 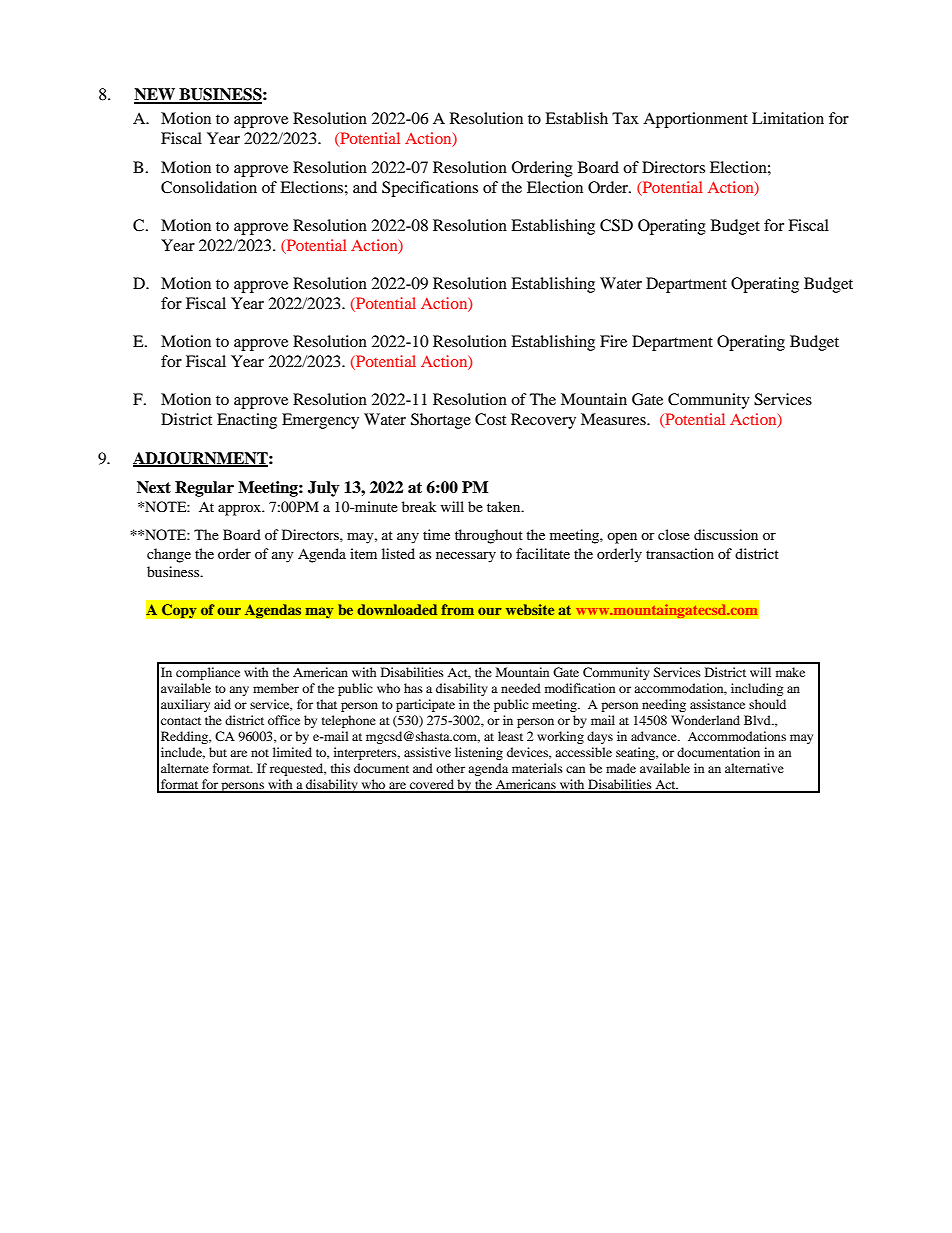 What do you see at coordinates (430, 189) in the screenshot?
I see `Specifications` at bounding box center [430, 189].
